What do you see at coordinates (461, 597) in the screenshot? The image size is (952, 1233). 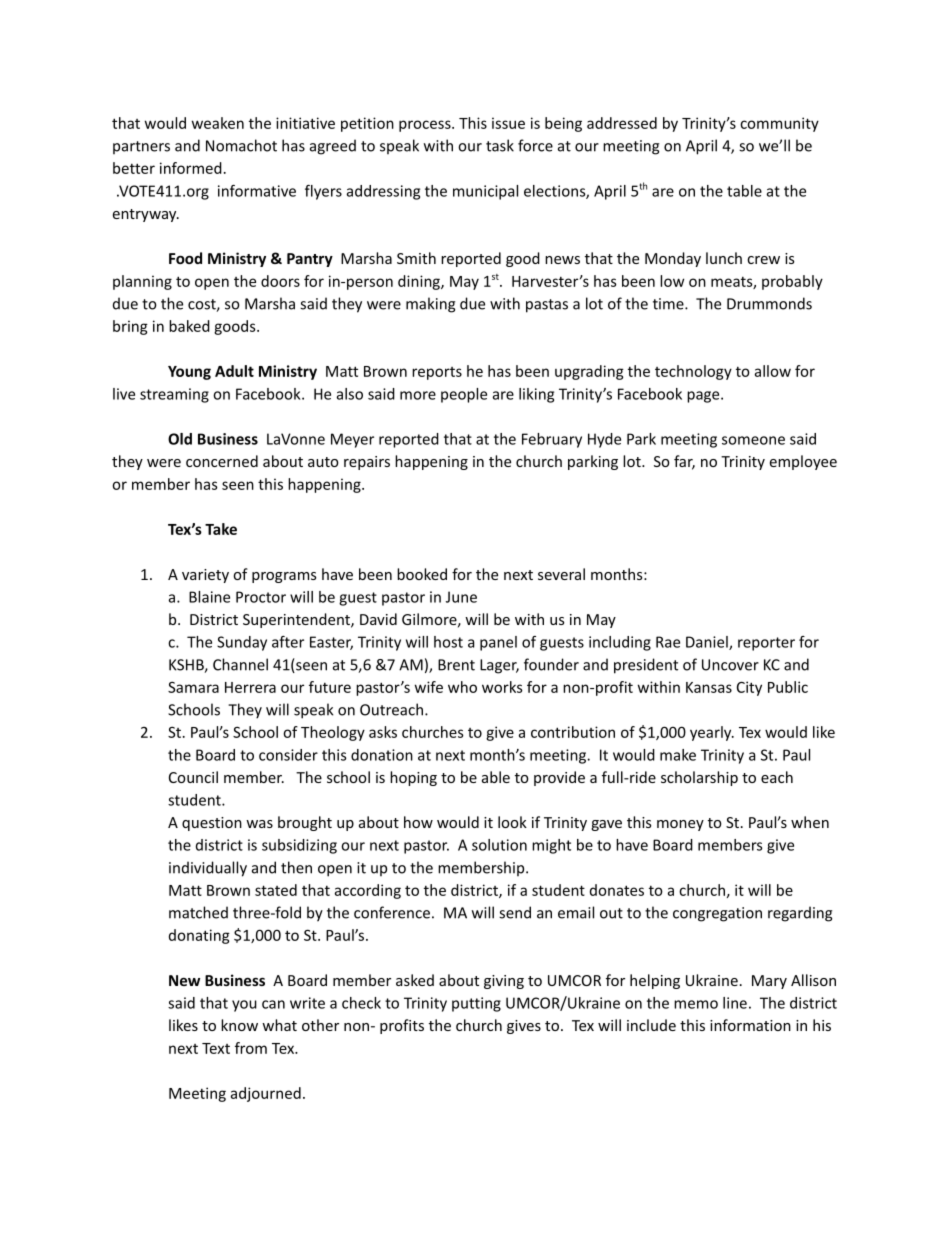 I see `June` at bounding box center [461, 597].
